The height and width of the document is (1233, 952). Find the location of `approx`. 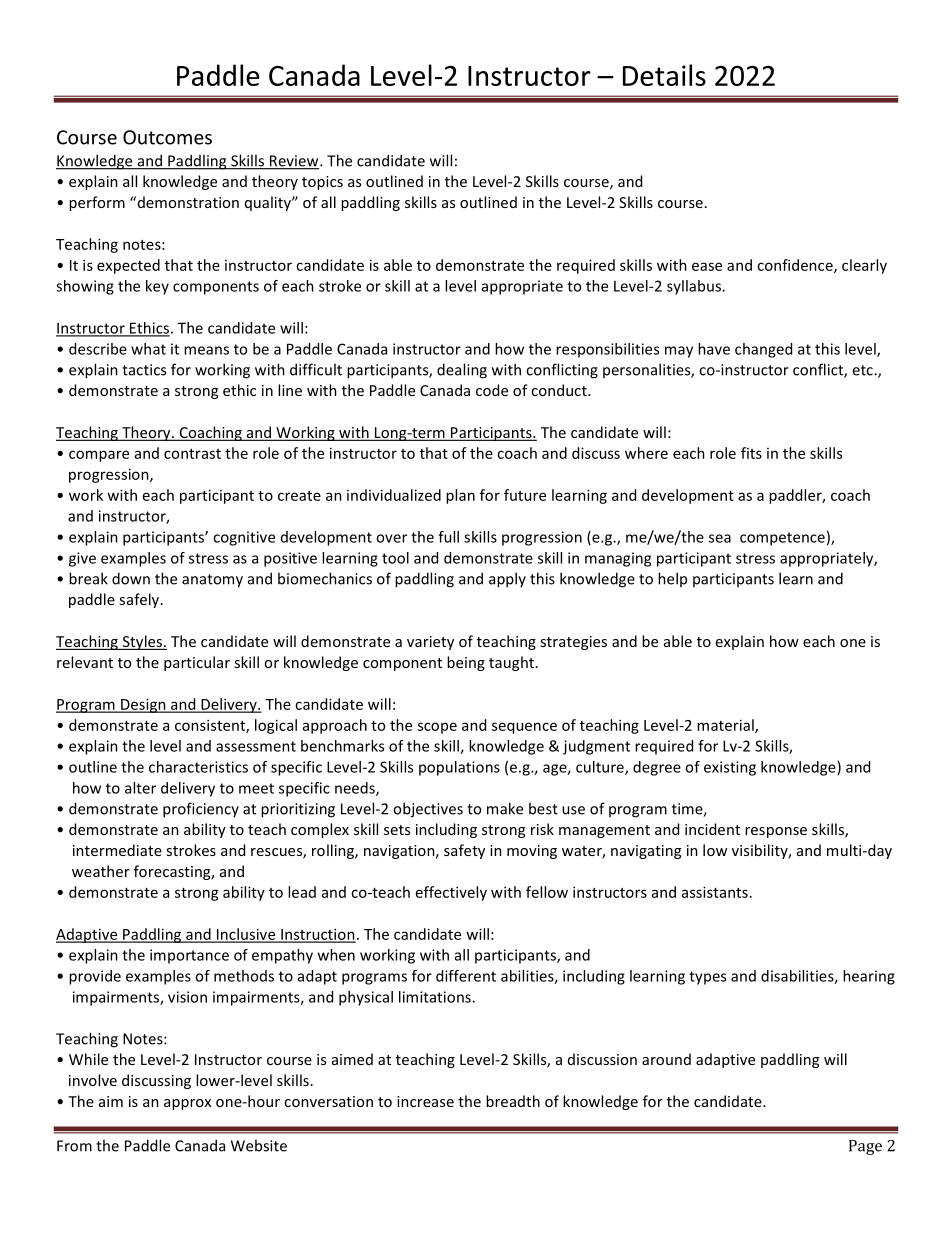

approx is located at coordinates (187, 1104).
